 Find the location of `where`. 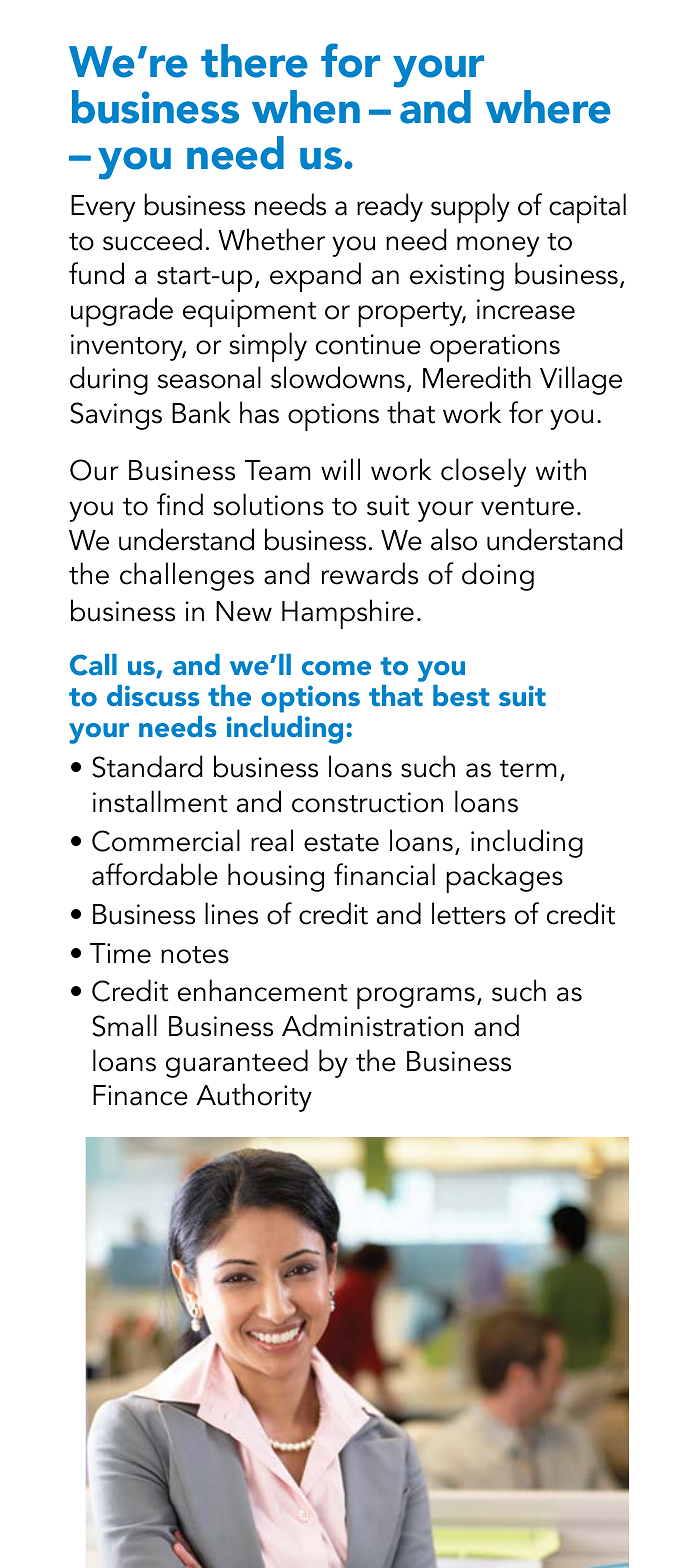

where is located at coordinates (548, 107).
